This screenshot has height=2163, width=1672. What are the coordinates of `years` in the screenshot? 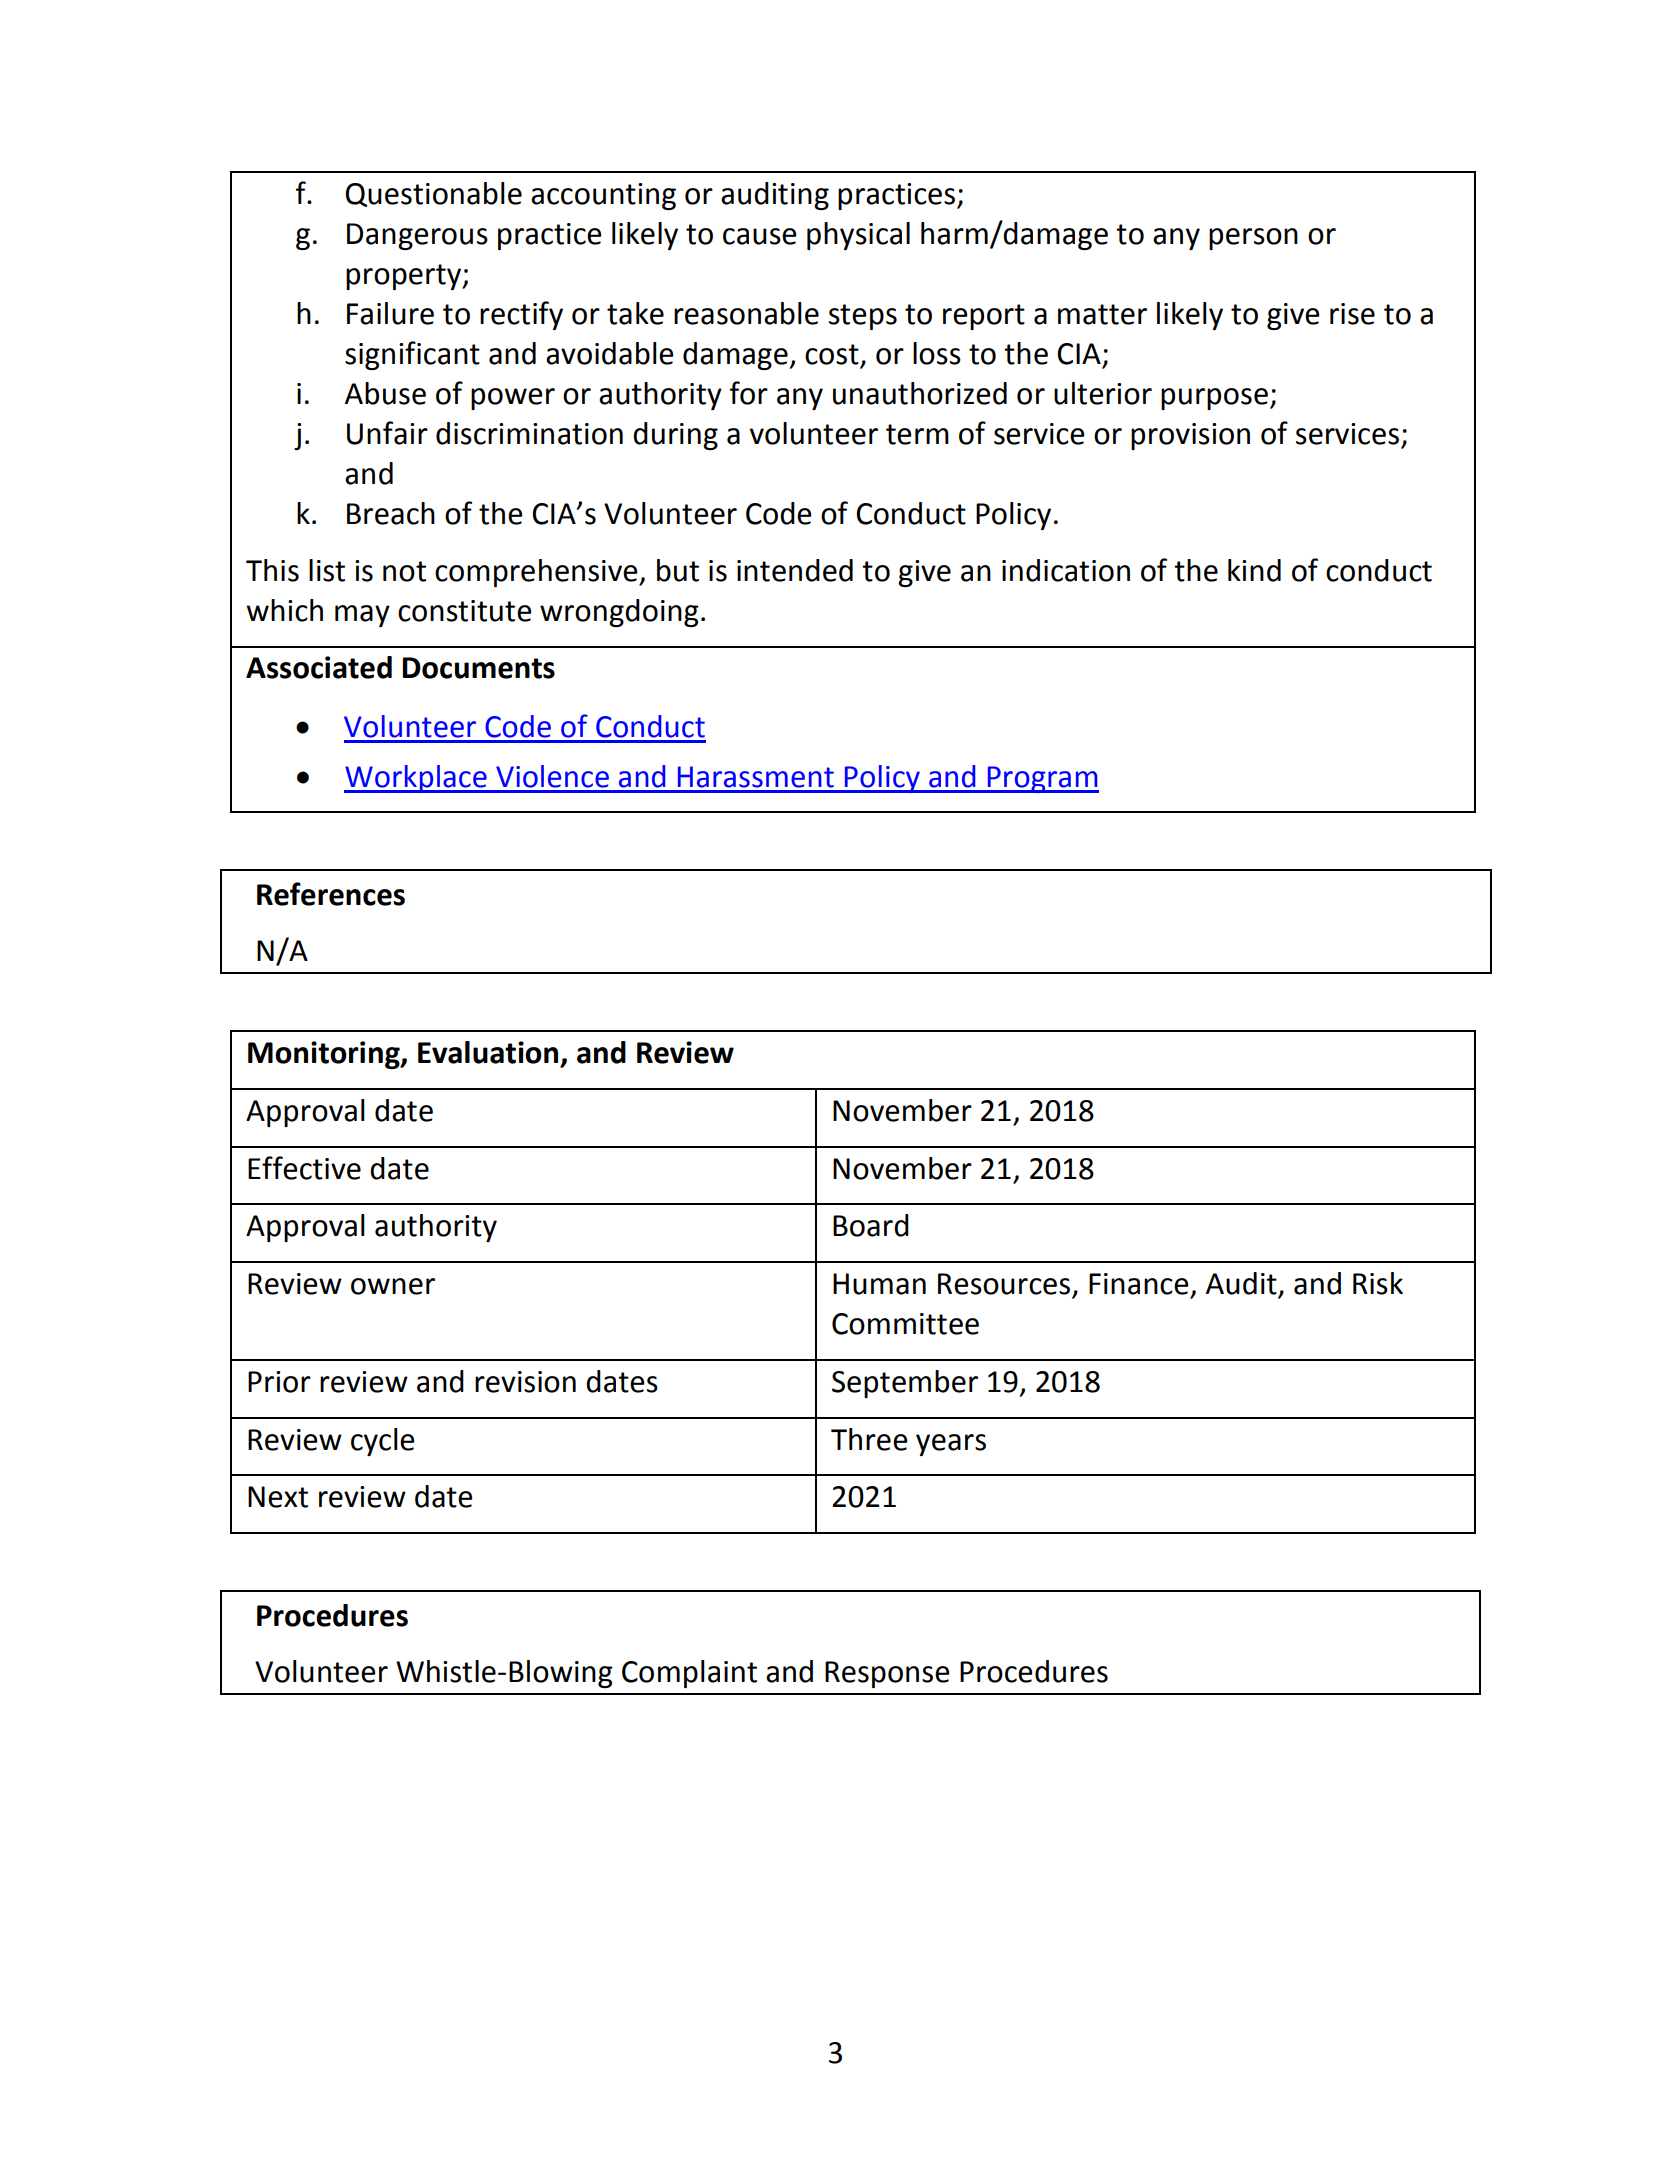 It's located at (951, 1445).
